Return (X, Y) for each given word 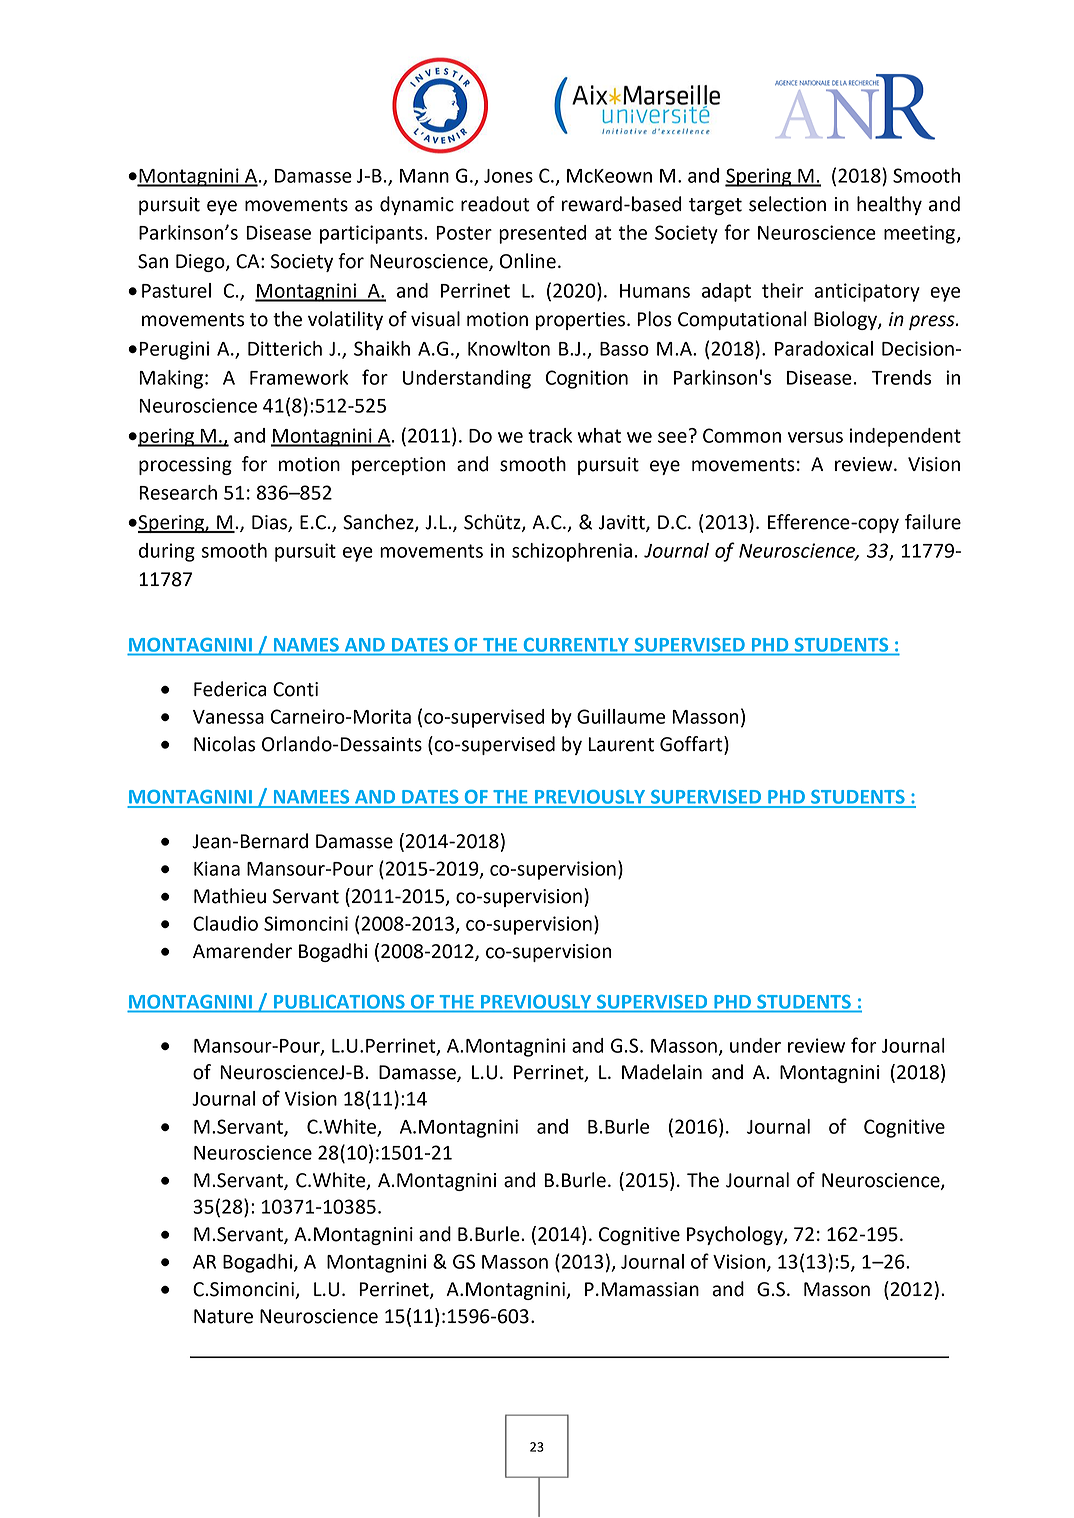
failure (933, 522)
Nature (223, 1316)
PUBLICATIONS (339, 1002)
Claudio (225, 923)
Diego (201, 263)
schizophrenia (572, 552)
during (167, 552)
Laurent (621, 744)
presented (542, 234)
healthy (889, 205)
